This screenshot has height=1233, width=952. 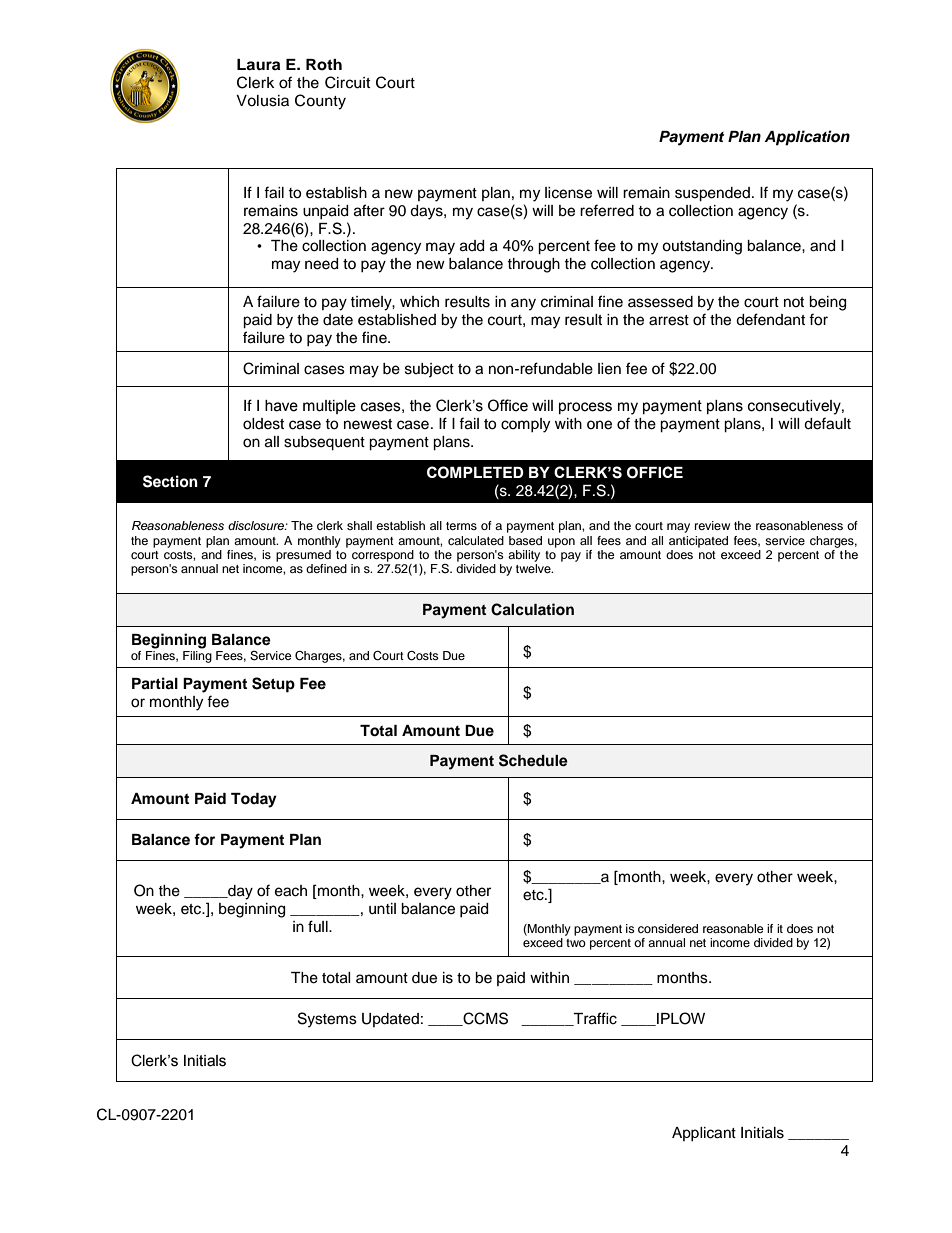 I want to click on Today, so click(x=254, y=800).
